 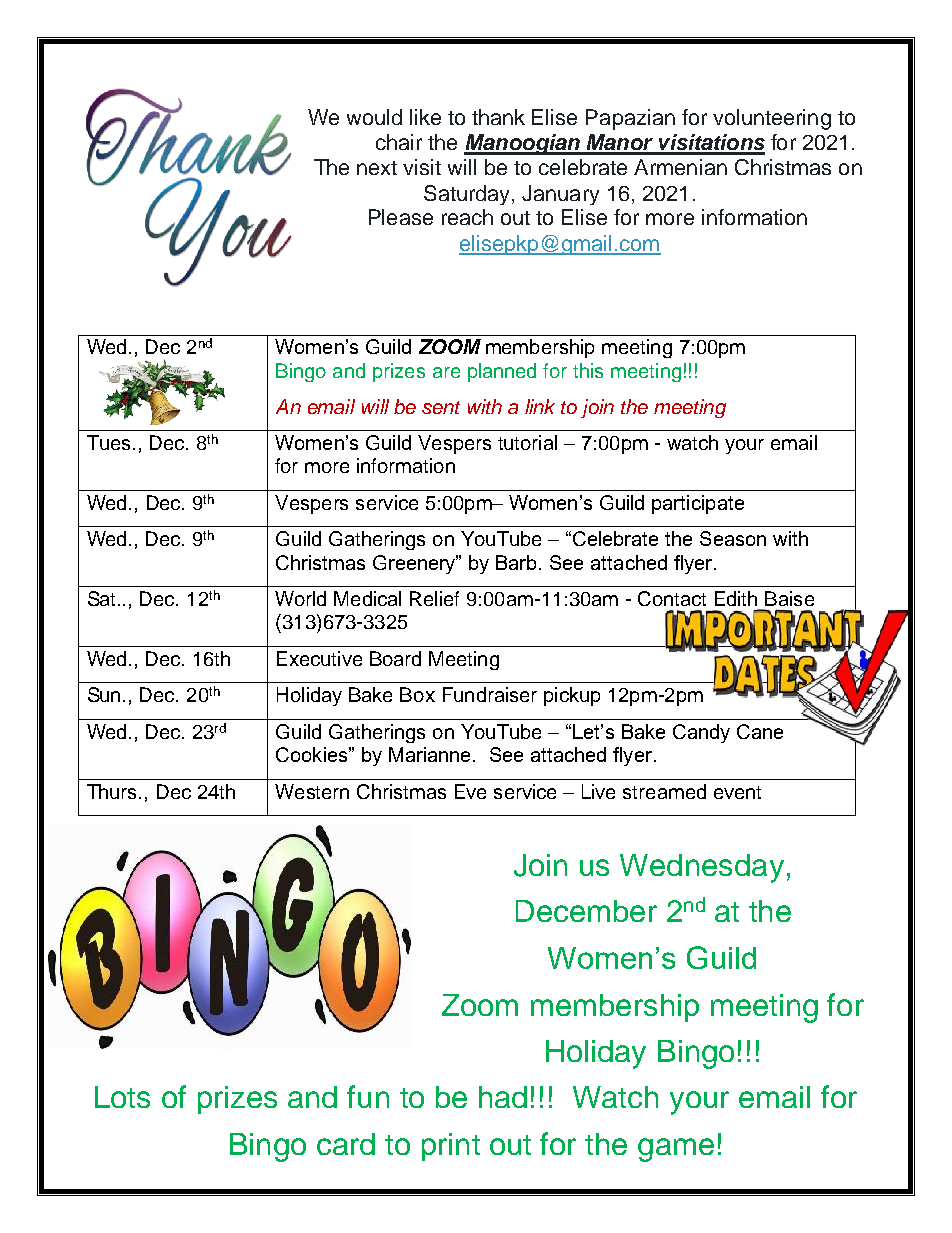 What do you see at coordinates (113, 791) in the screenshot?
I see `Thurs` at bounding box center [113, 791].
